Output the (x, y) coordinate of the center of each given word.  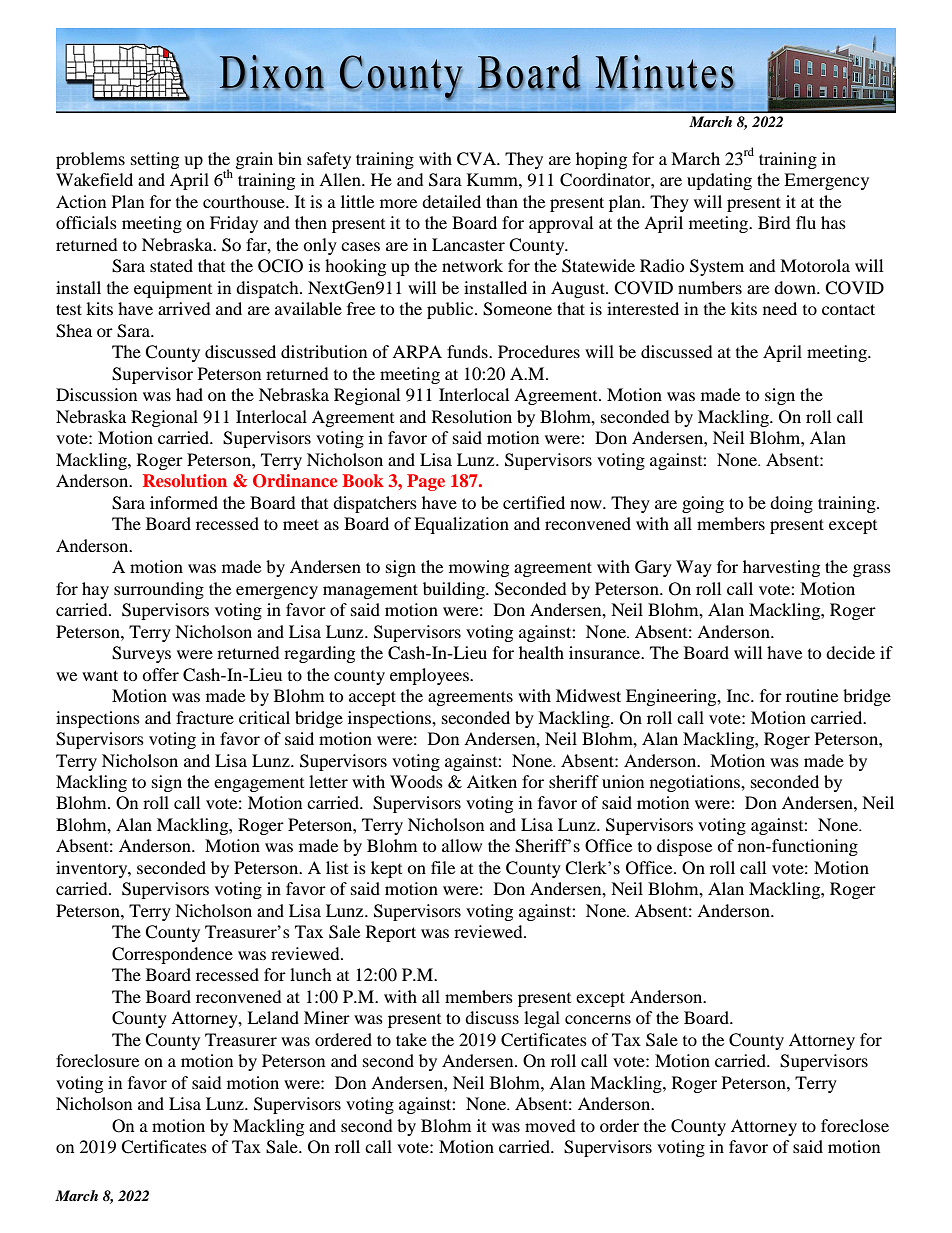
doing (791, 504)
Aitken (492, 781)
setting (155, 160)
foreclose (855, 1125)
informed (184, 502)
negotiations (696, 783)
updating (719, 181)
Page (426, 482)
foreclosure (97, 1060)
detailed (451, 201)
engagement (259, 785)
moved (550, 1125)
